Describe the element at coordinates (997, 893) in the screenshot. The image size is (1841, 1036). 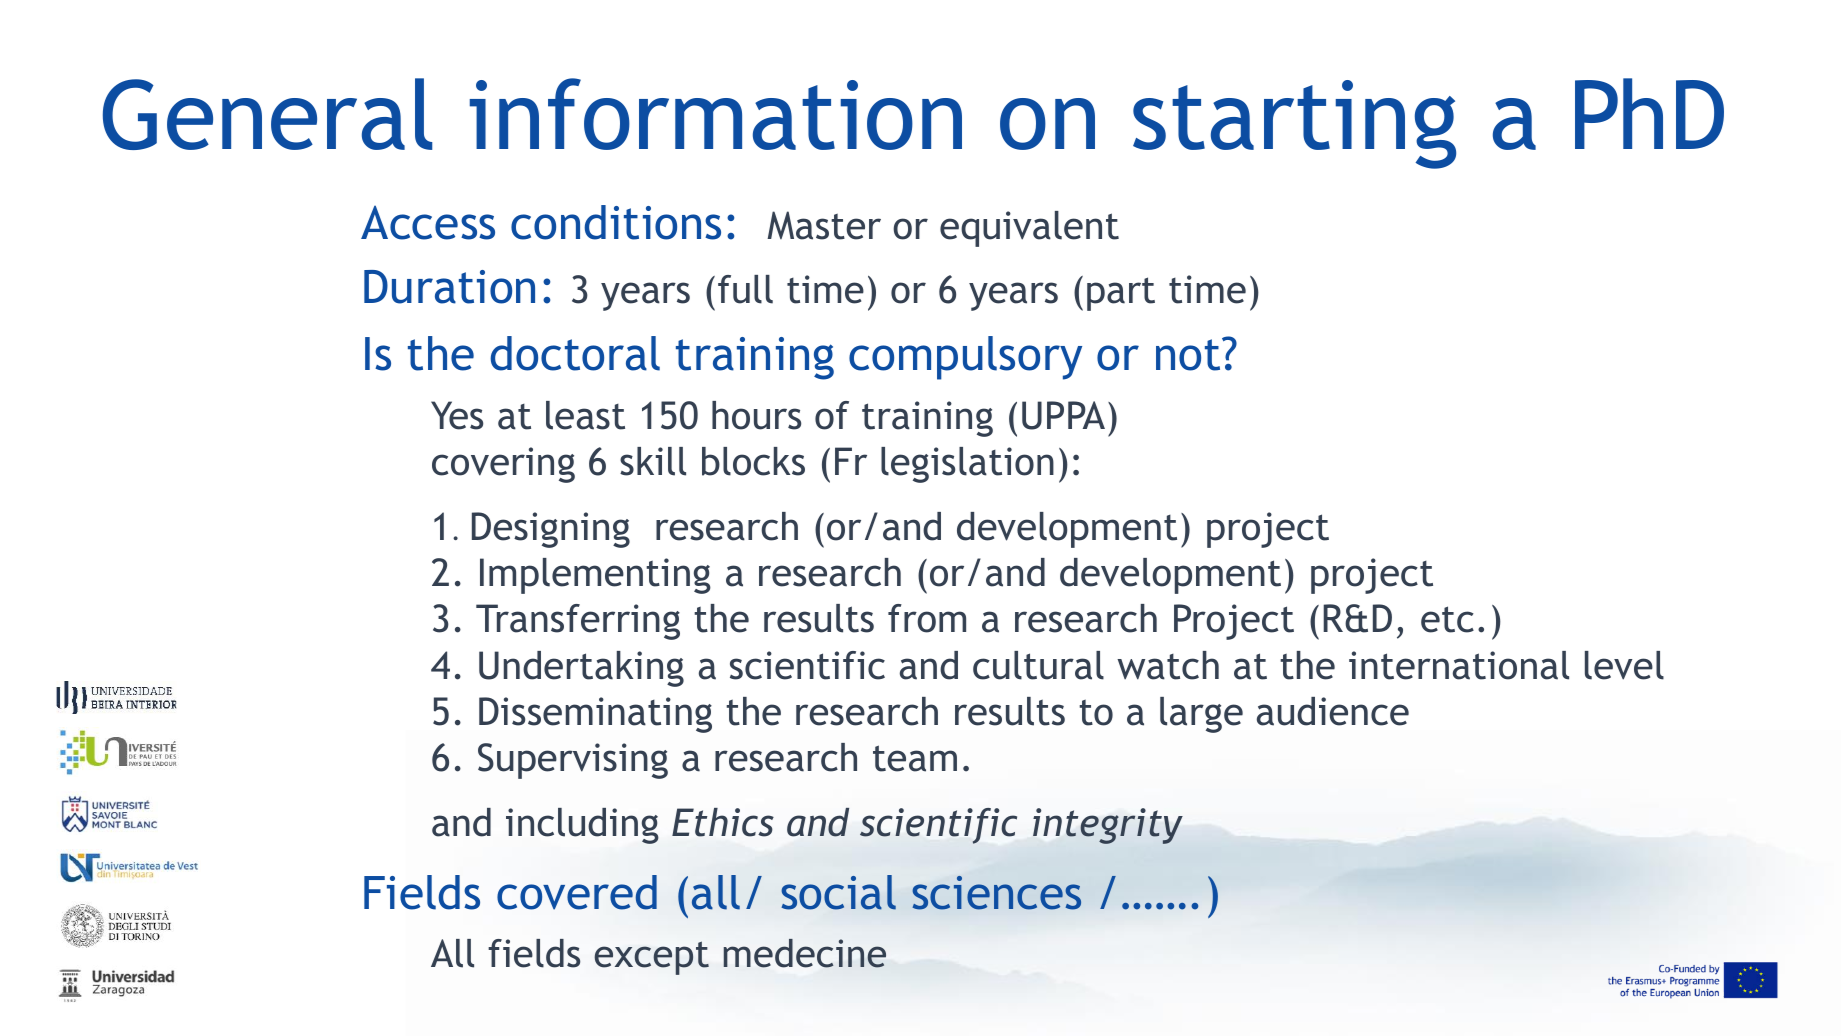
I see `sciences` at that location.
